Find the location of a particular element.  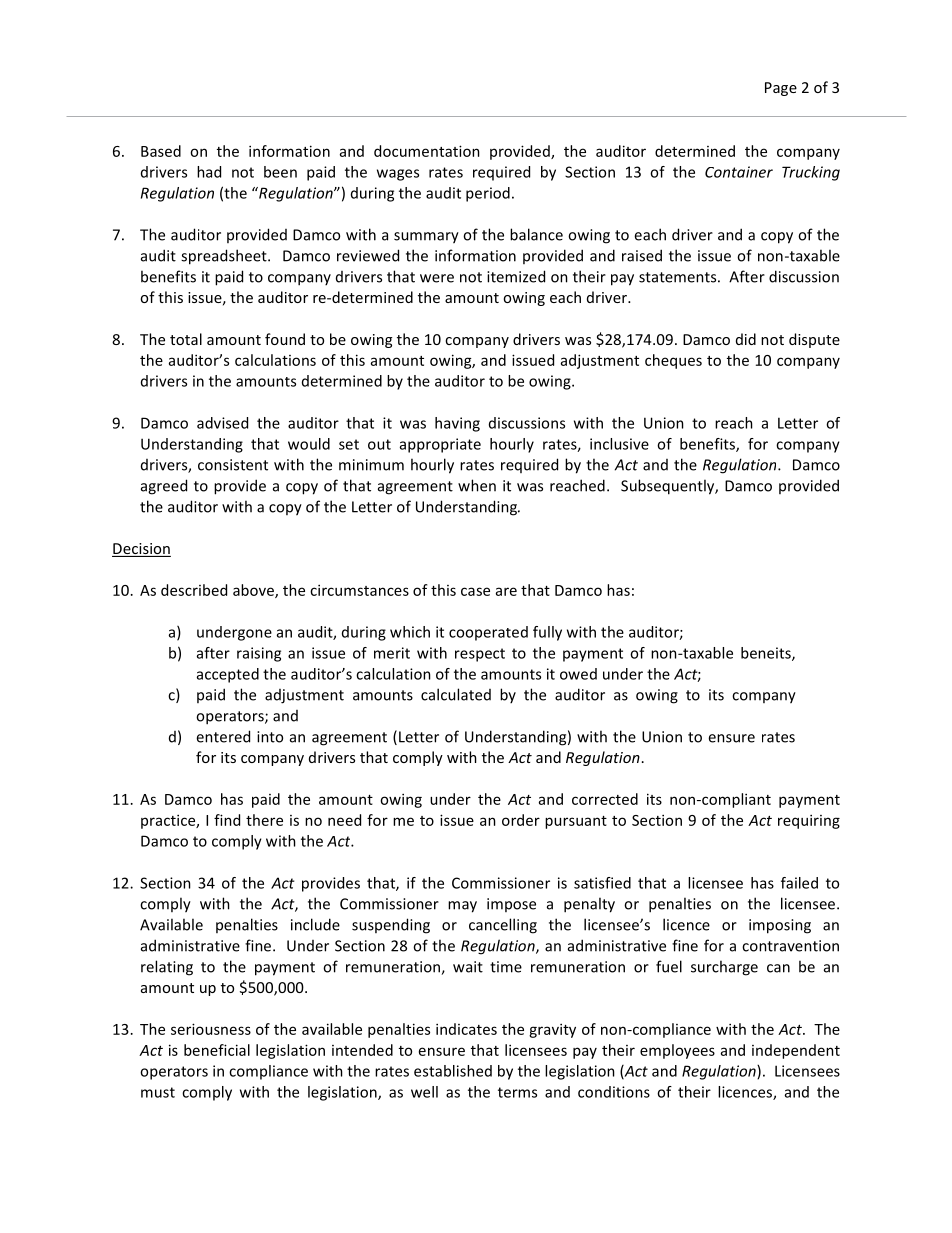

entered is located at coordinates (223, 736).
